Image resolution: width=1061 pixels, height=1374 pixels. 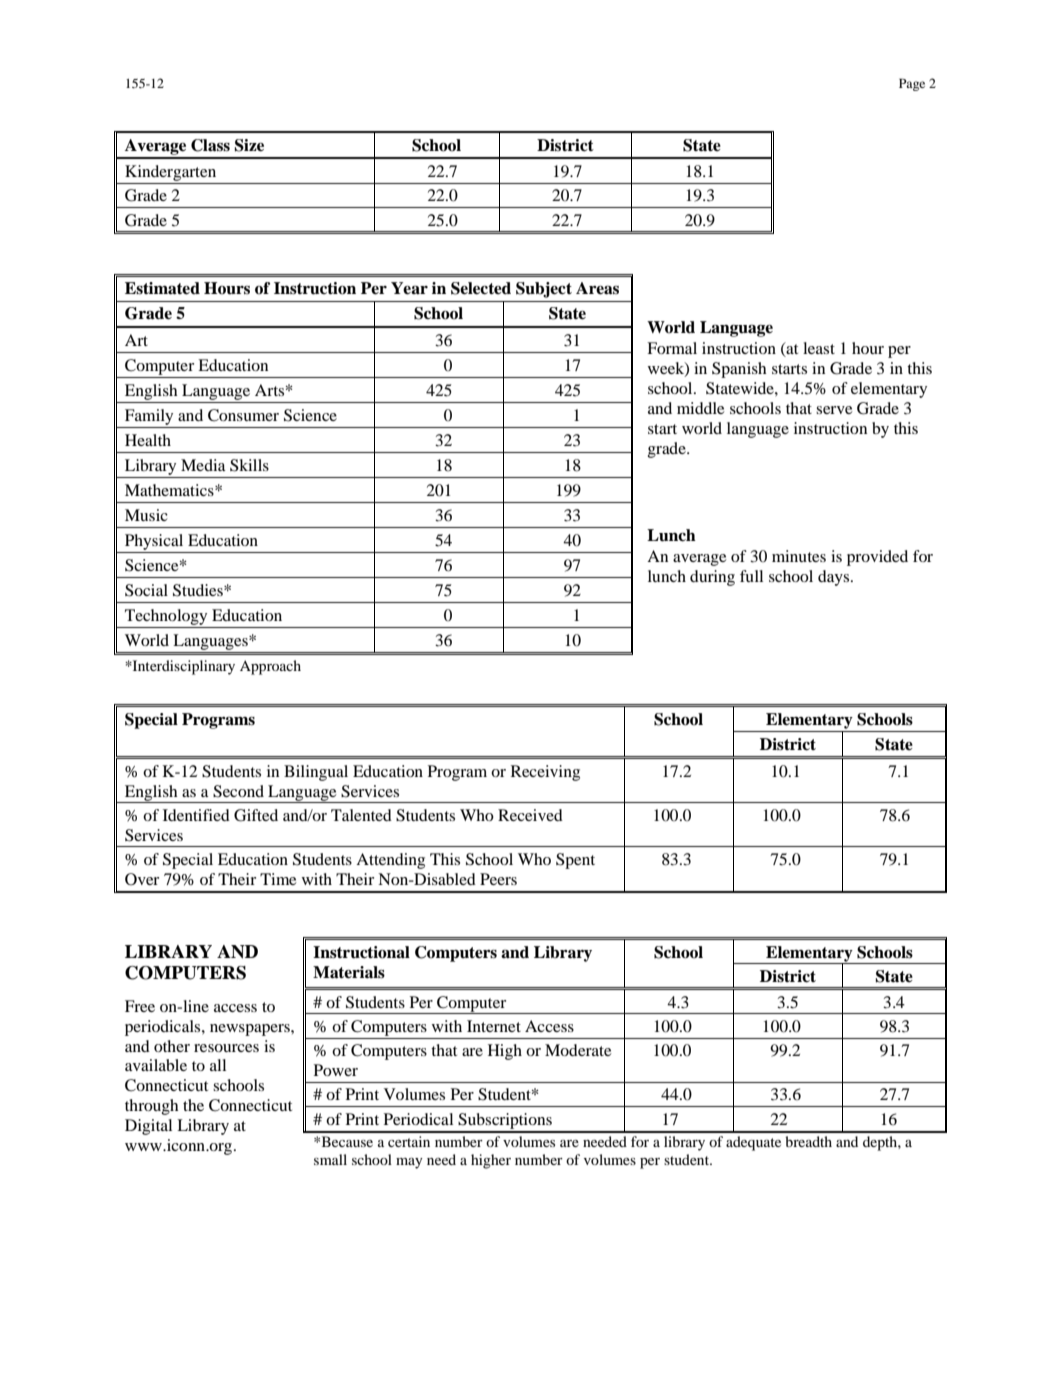 I want to click on Studies, so click(x=199, y=590).
